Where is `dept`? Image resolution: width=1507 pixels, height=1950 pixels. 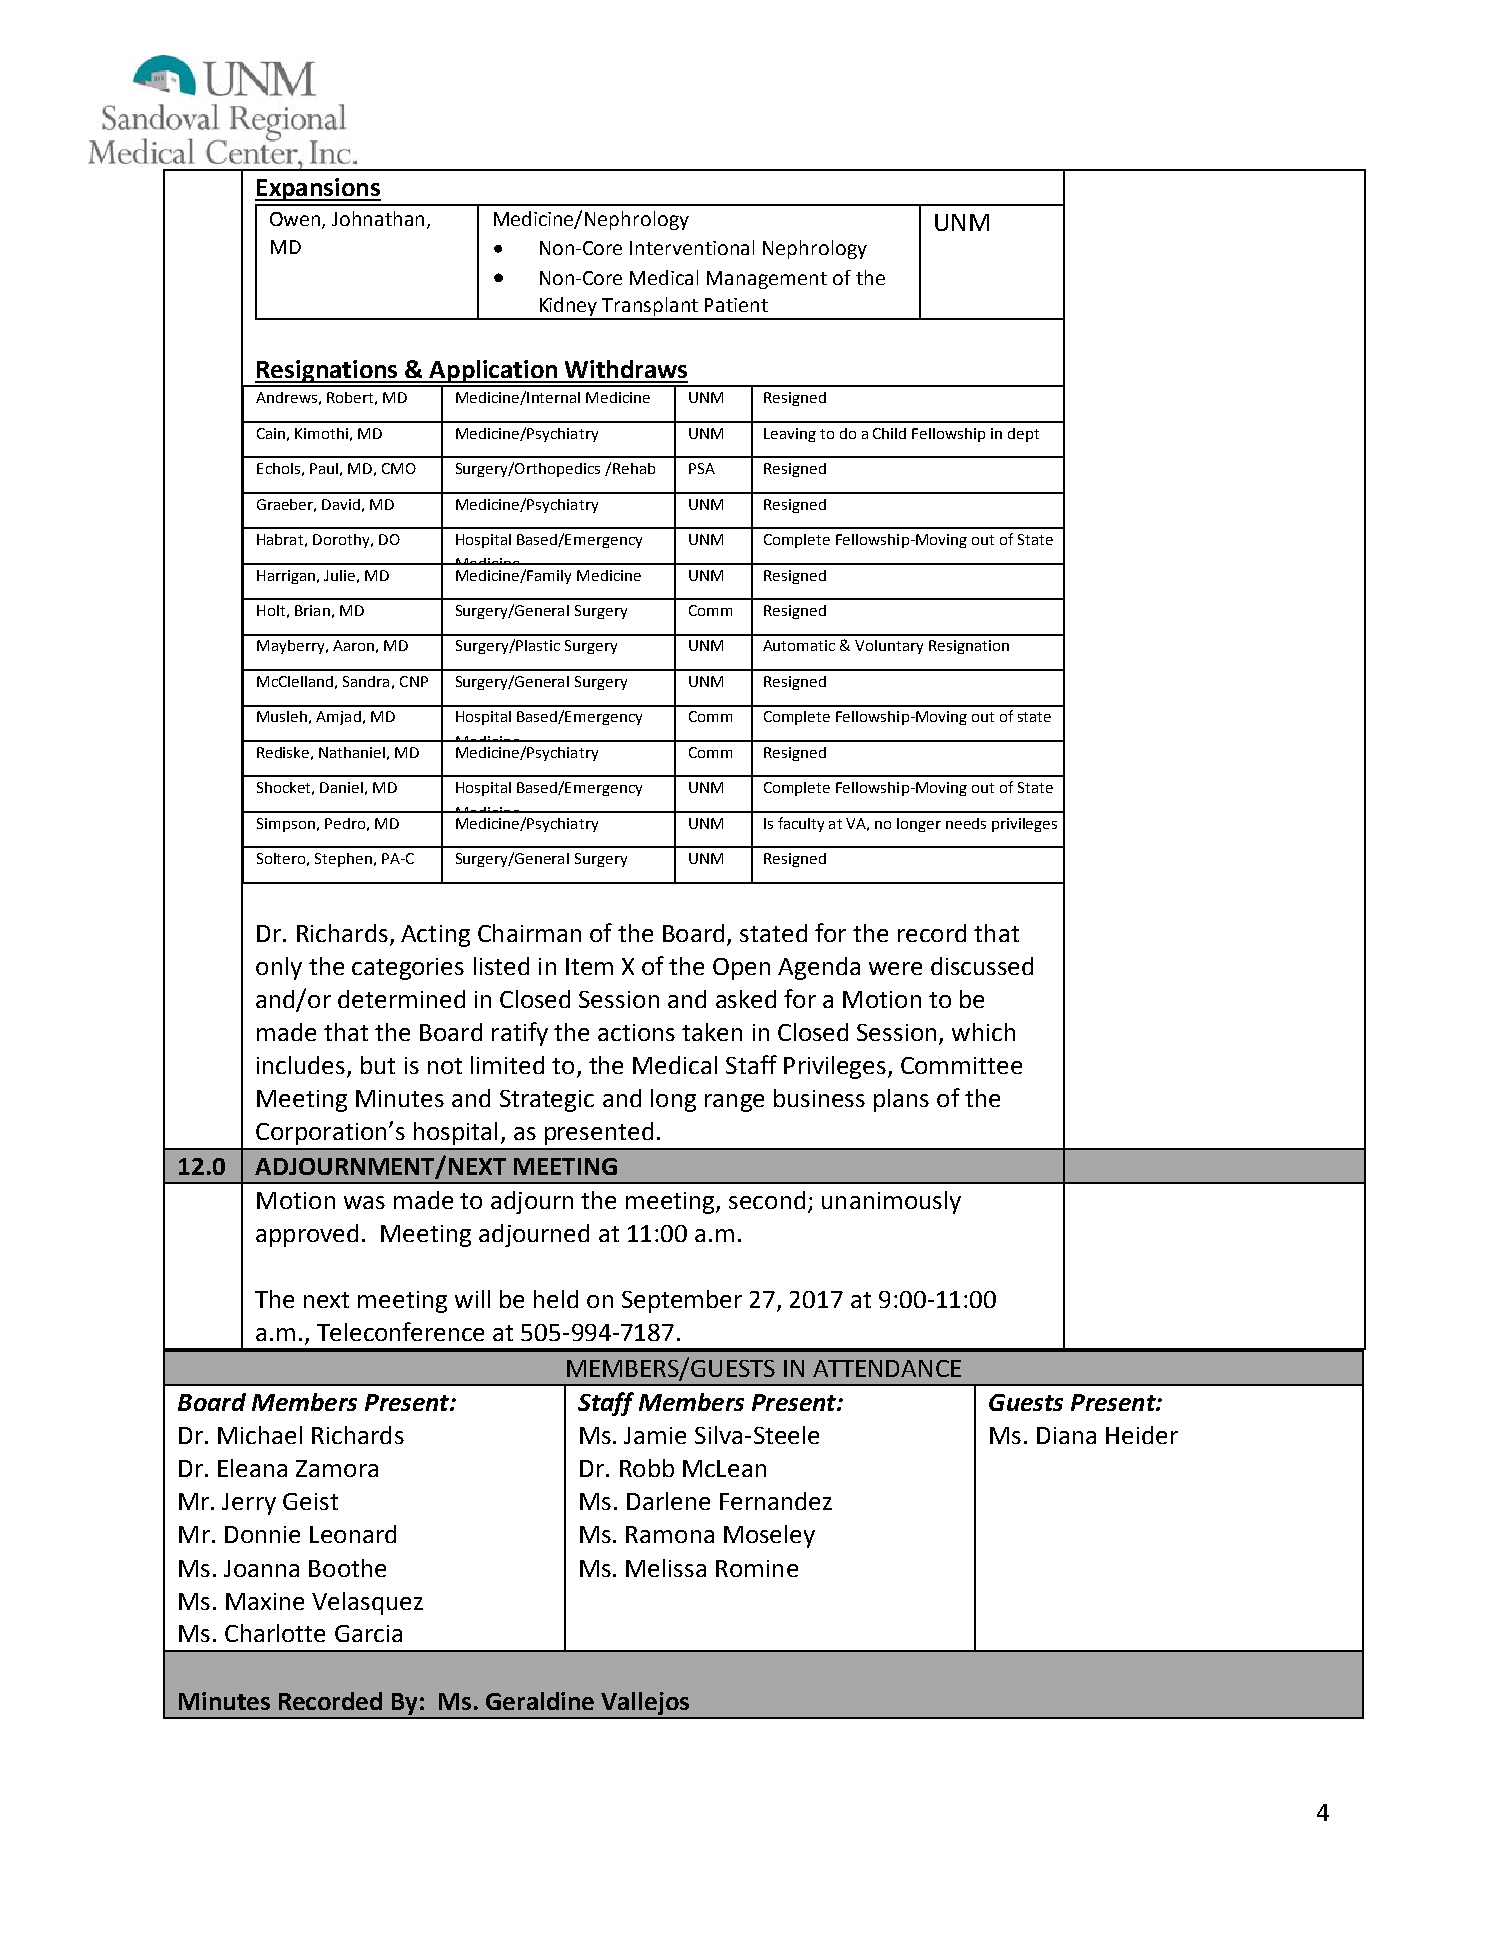
dept is located at coordinates (1023, 435).
